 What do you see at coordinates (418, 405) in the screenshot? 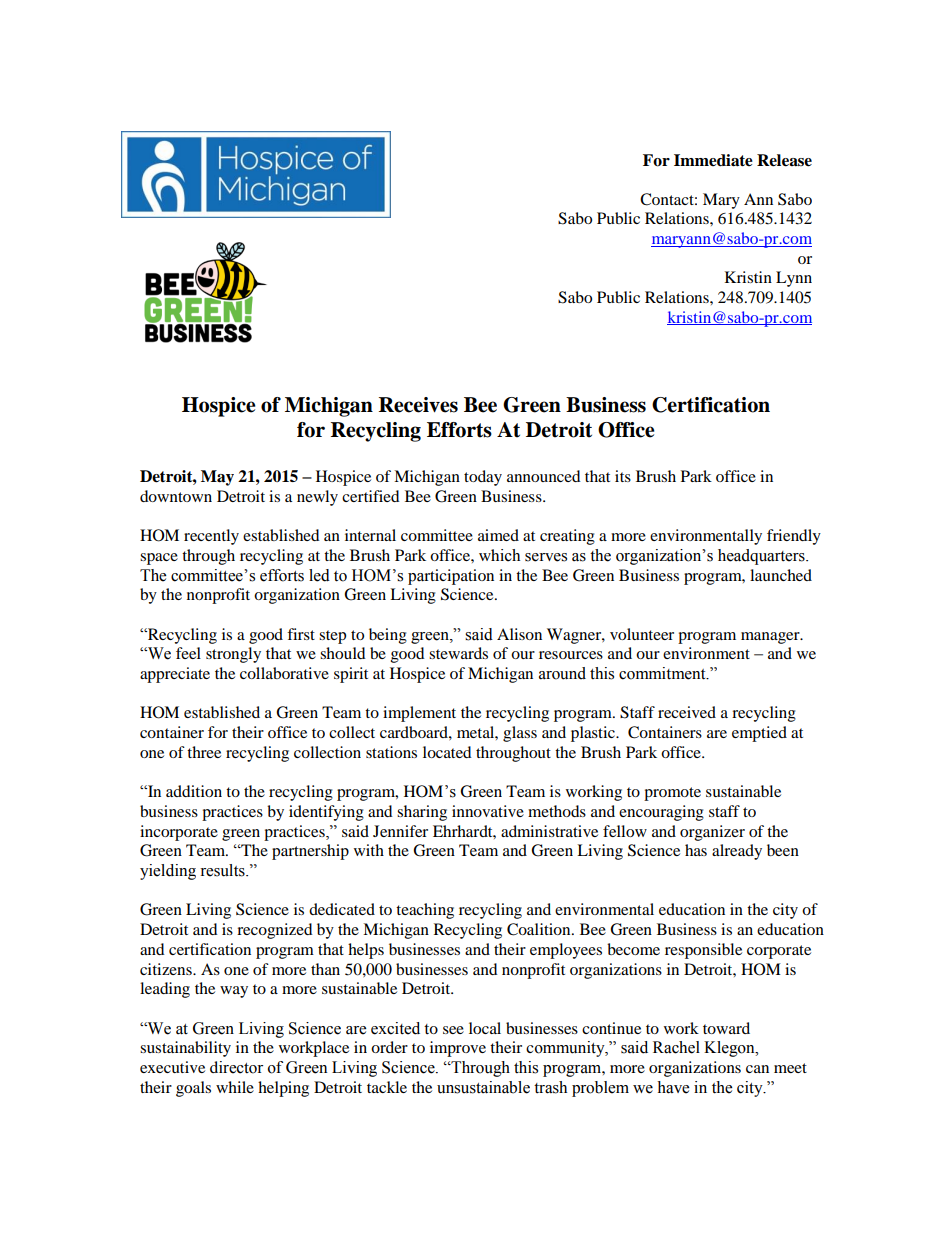
I see `Receives` at bounding box center [418, 405].
